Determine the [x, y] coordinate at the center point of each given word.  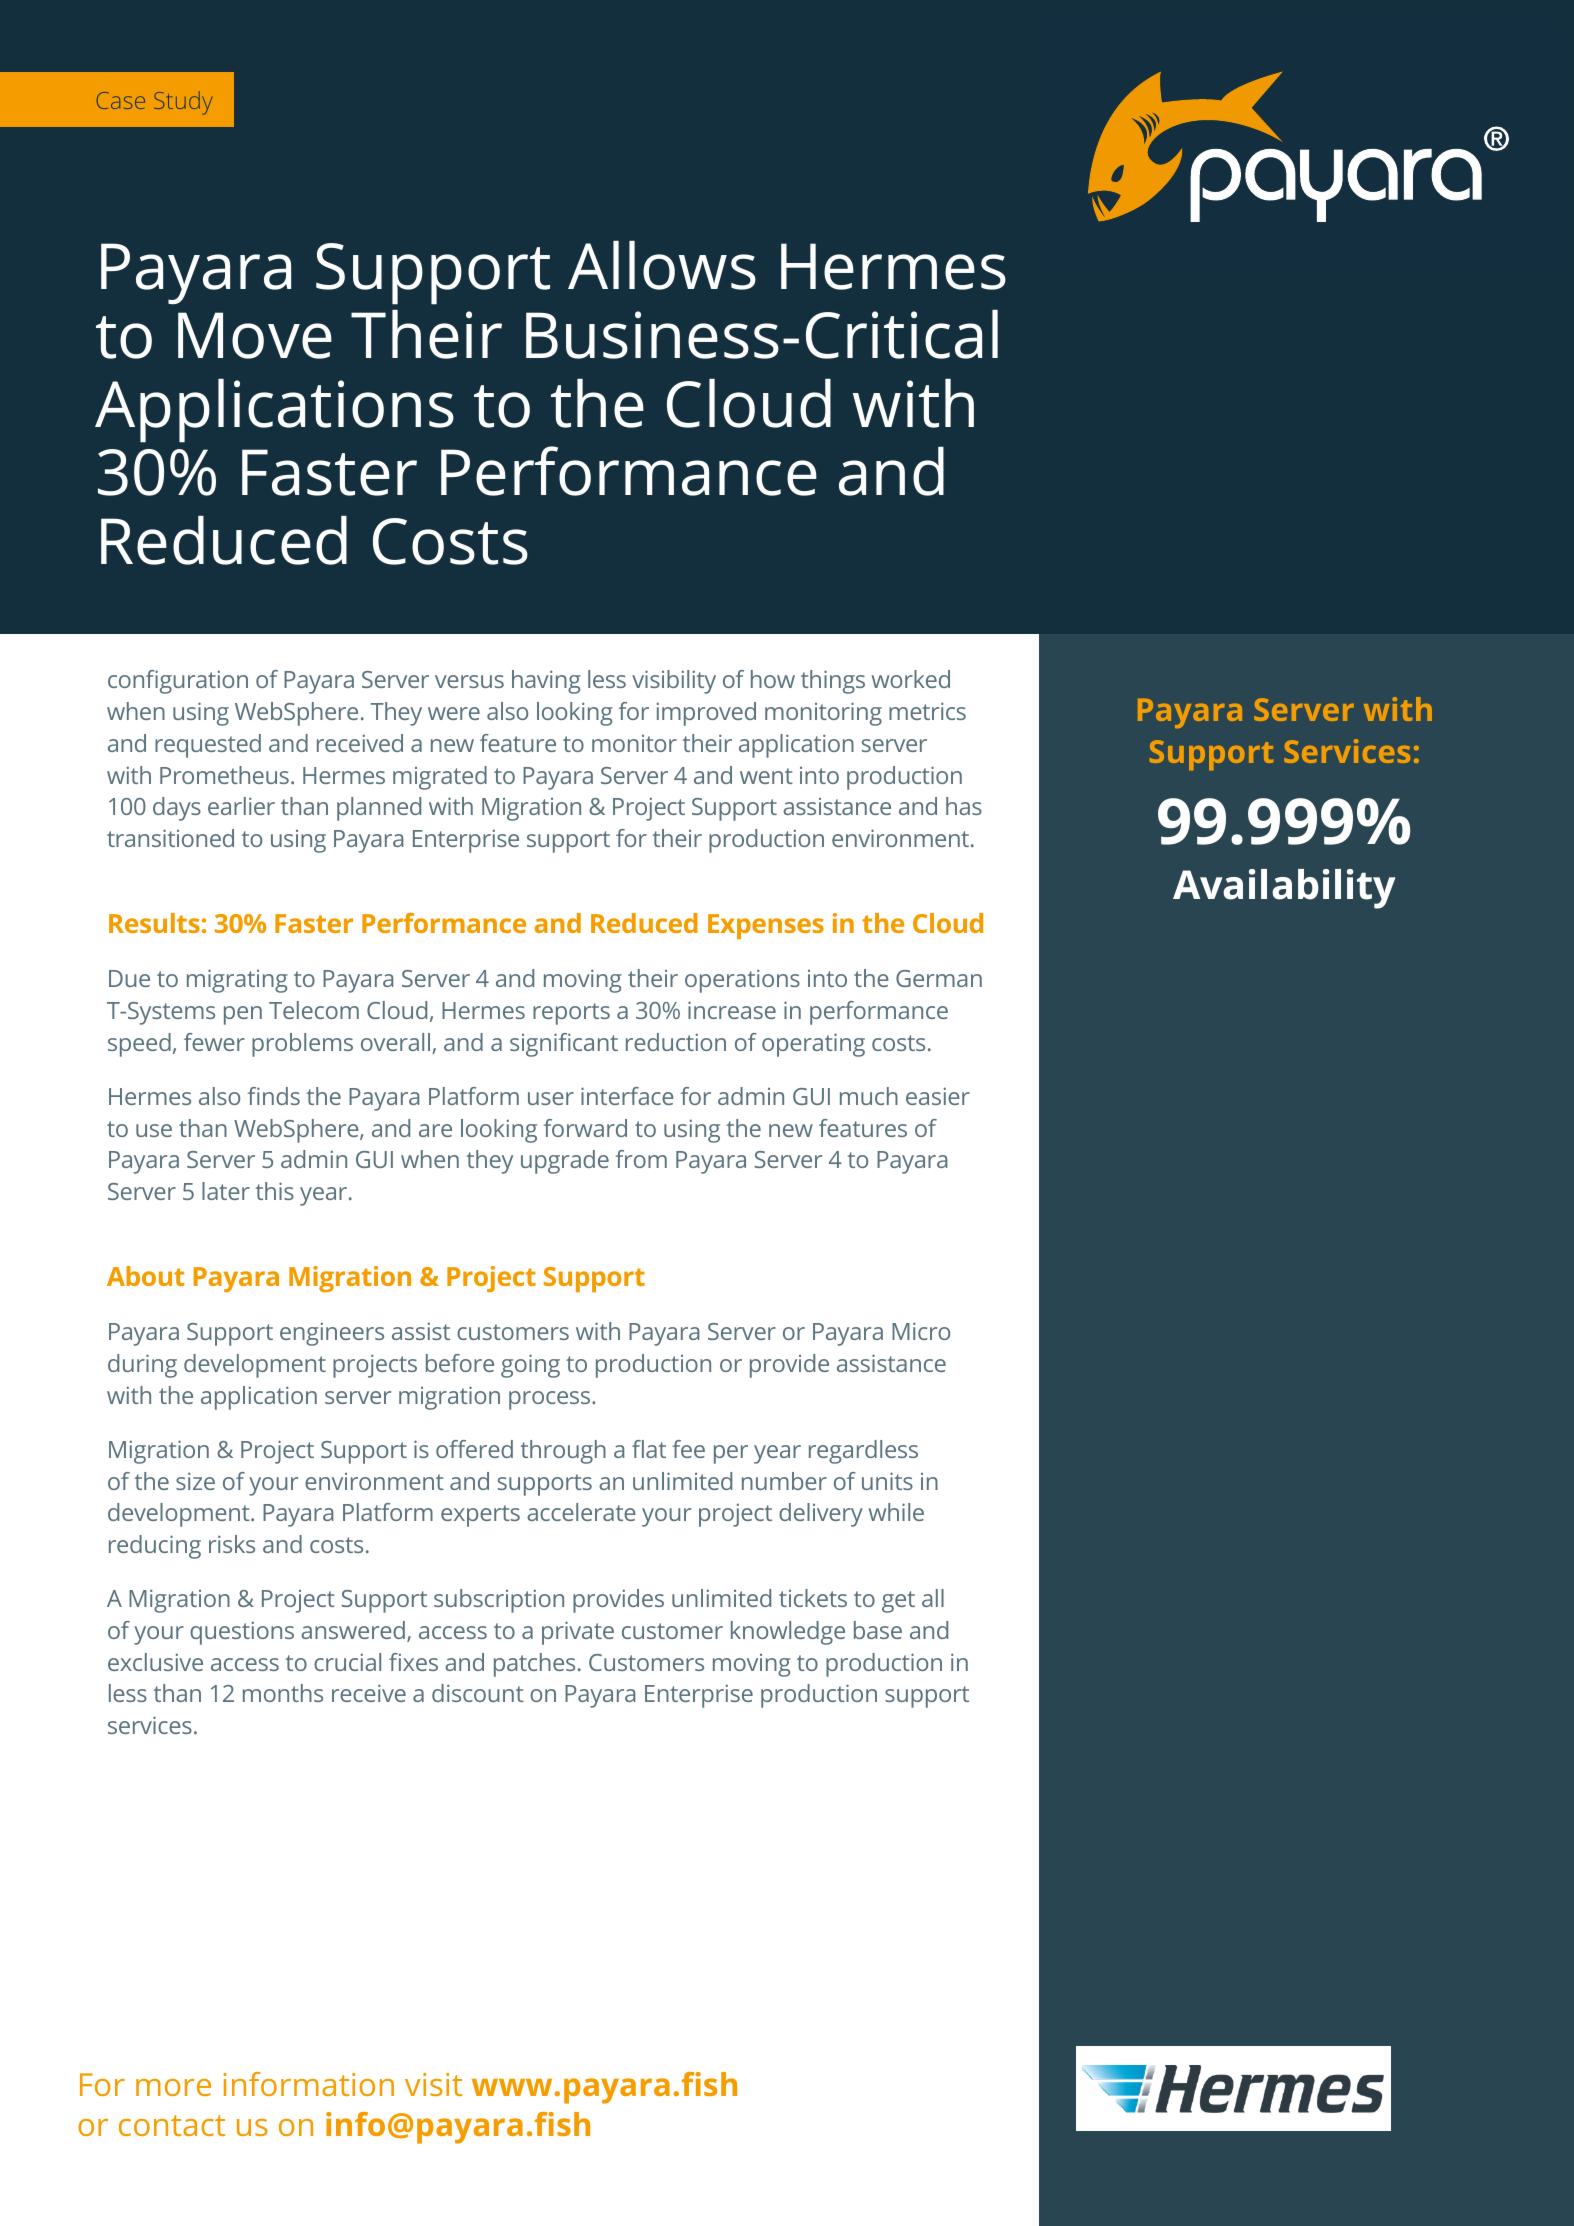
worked [911, 679]
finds [274, 1096]
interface [627, 1096]
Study [183, 103]
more [173, 2087]
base [878, 1630]
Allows [662, 265]
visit [433, 2084]
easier [938, 1096]
